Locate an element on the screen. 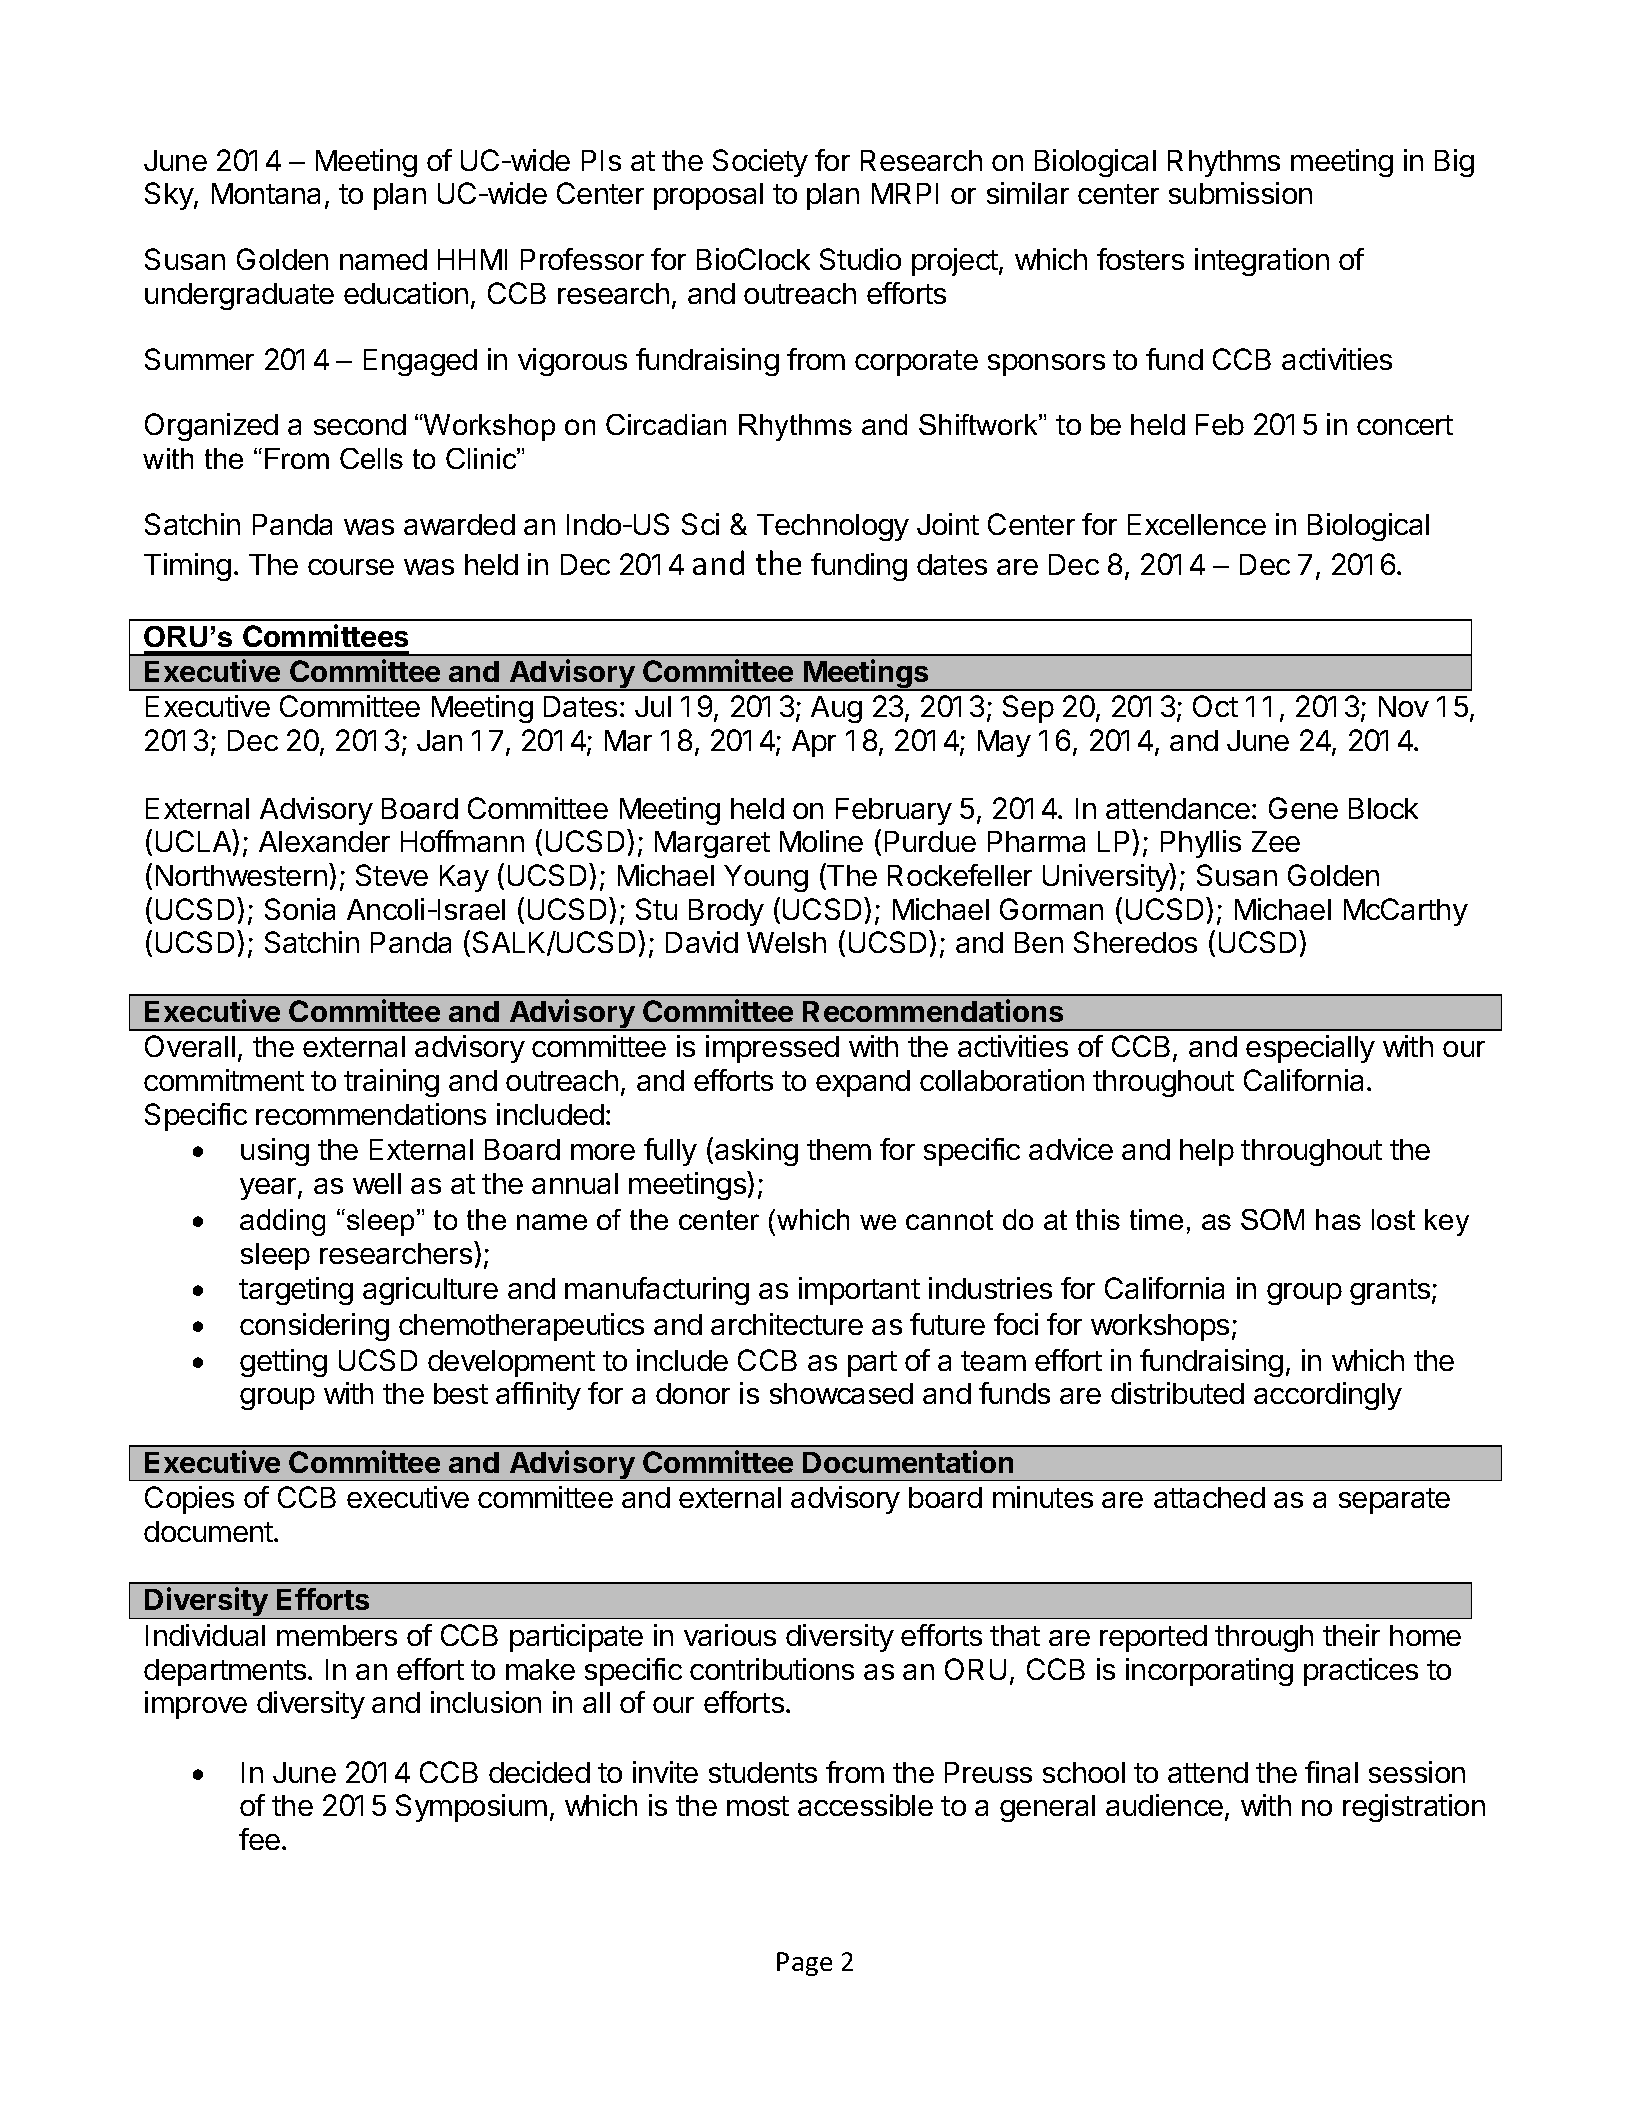 The width and height of the screenshot is (1631, 2111). fee is located at coordinates (259, 1839).
